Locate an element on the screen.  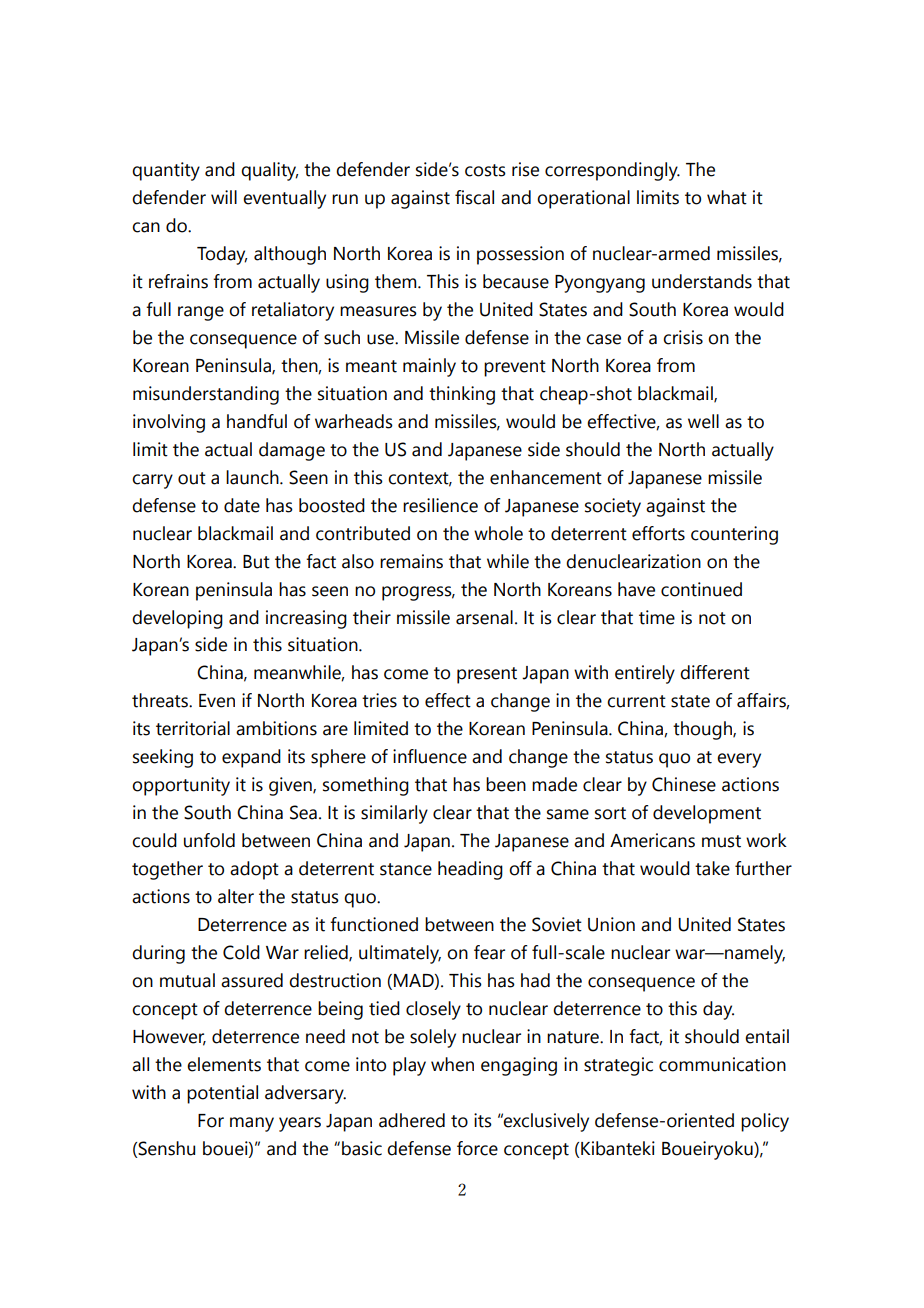
take is located at coordinates (712, 868).
